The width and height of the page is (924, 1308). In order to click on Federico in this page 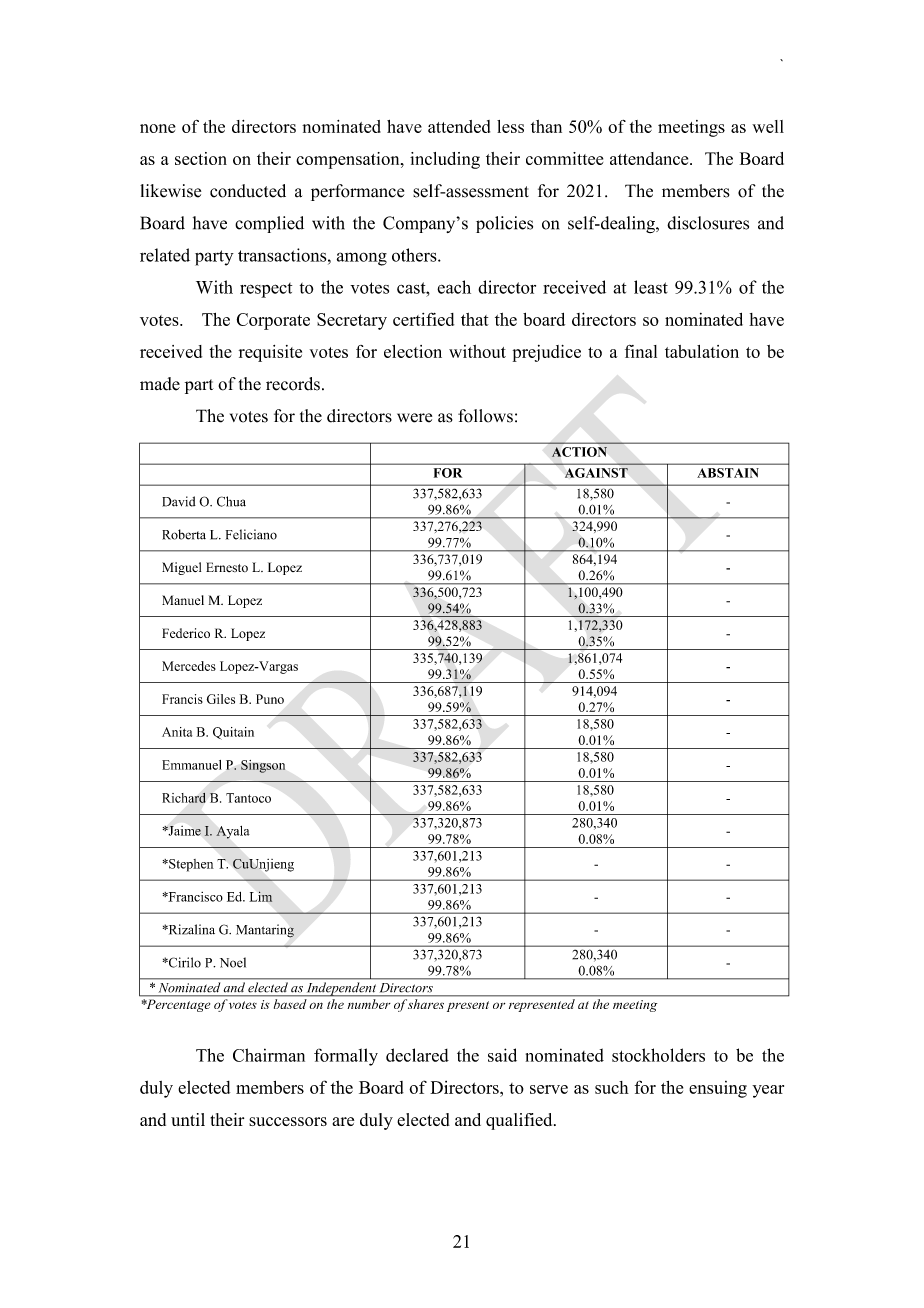, I will do `click(186, 633)`.
